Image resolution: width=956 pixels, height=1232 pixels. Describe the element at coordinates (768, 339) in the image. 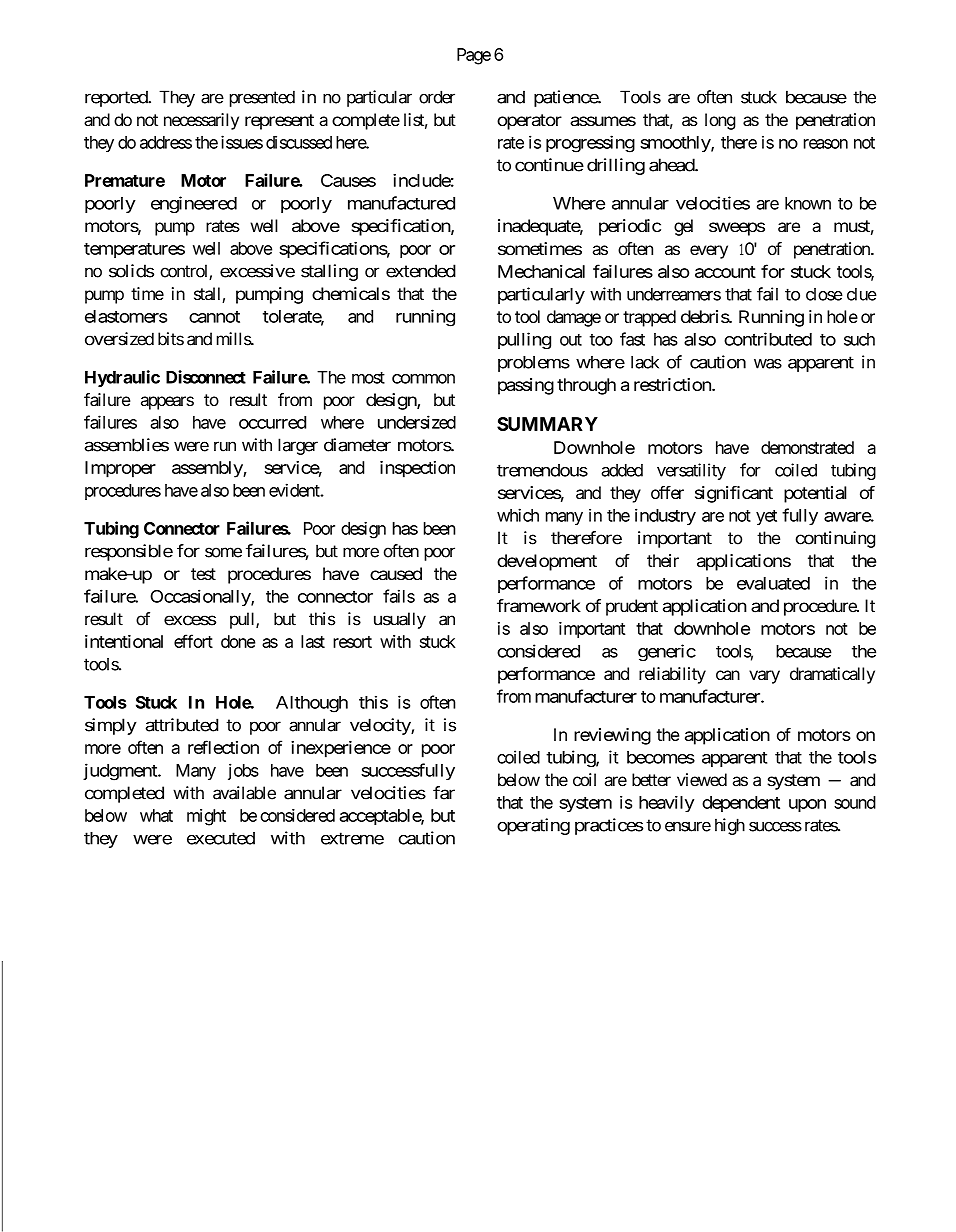

I see `contributed` at that location.
